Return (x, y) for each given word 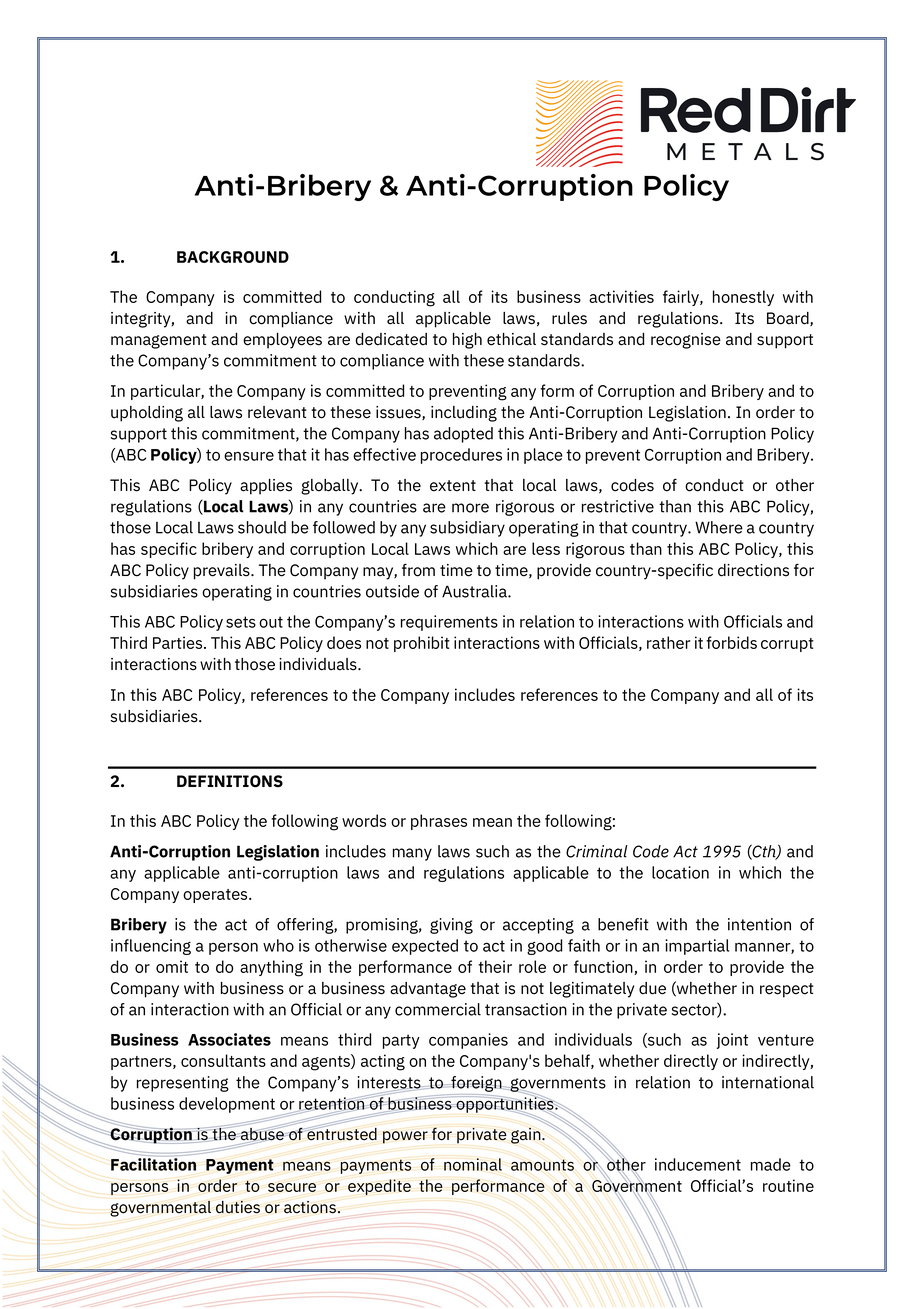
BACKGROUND (233, 257)
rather (669, 642)
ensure (249, 456)
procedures (461, 456)
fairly (682, 298)
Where (719, 527)
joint (732, 1041)
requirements (449, 623)
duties (238, 1207)
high (467, 341)
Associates (229, 1039)
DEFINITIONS (230, 781)
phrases (439, 822)
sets (241, 622)
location (680, 872)
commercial (438, 1009)
